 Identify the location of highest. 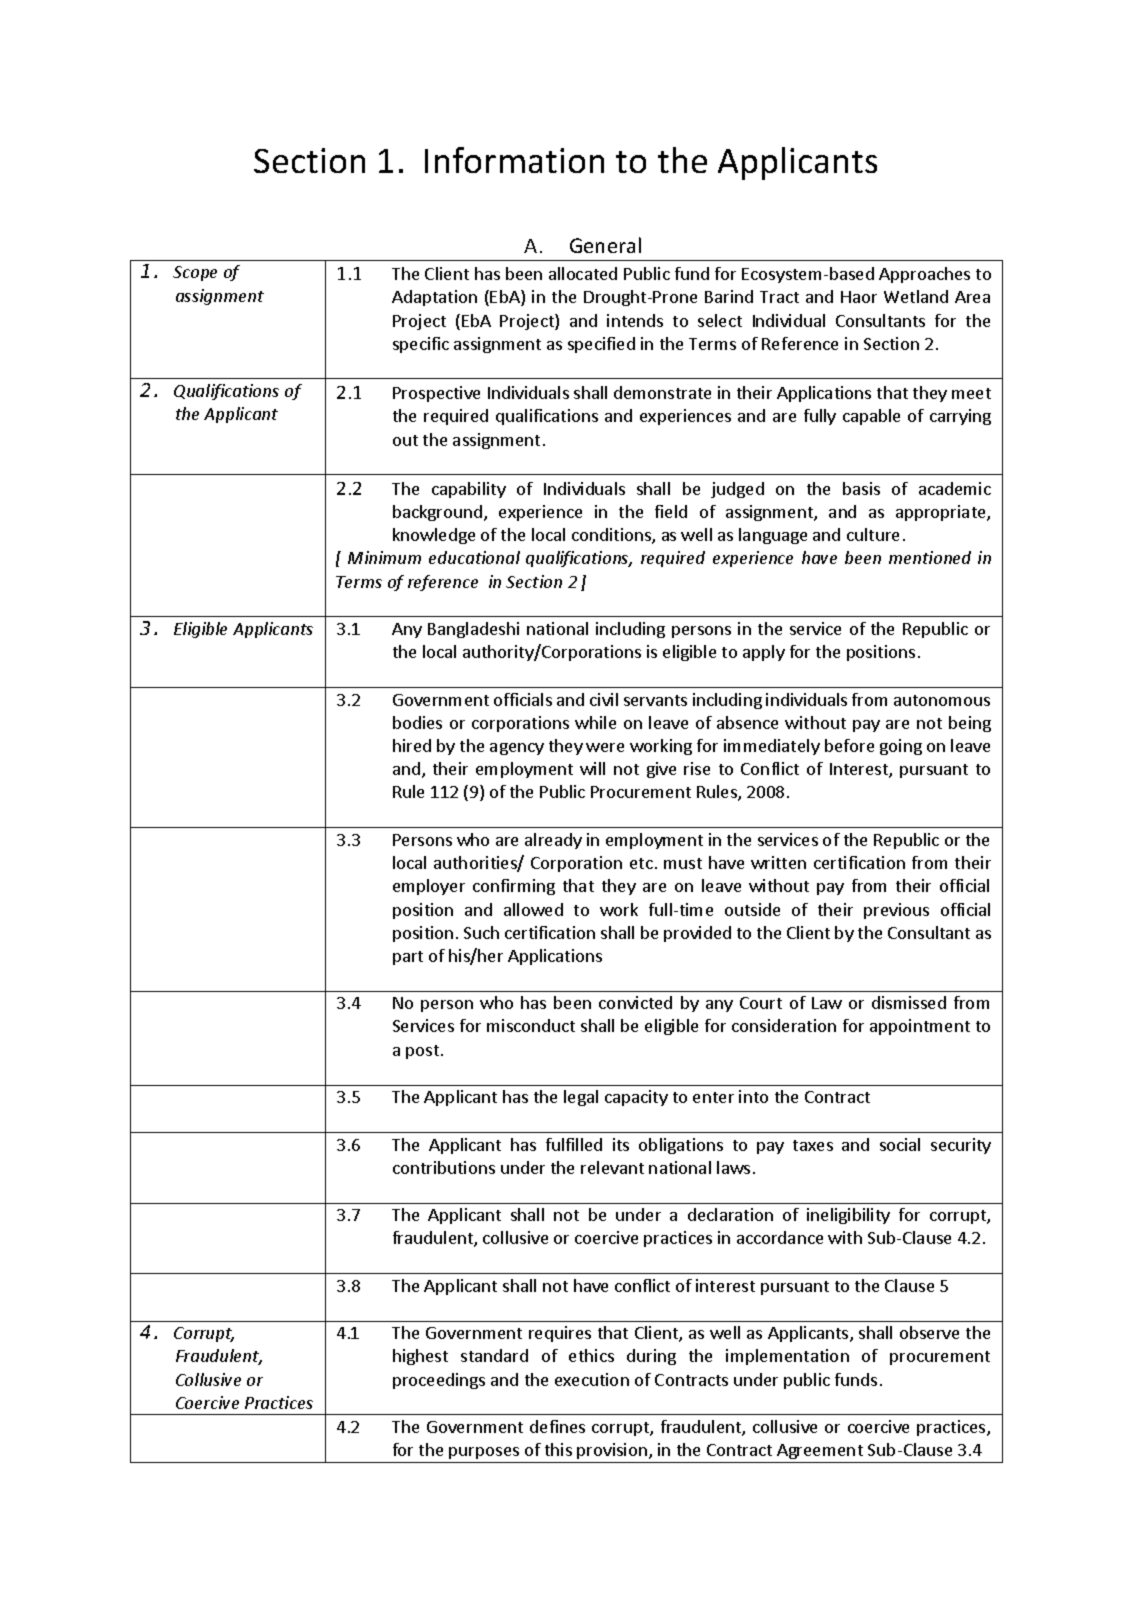
(420, 1357).
